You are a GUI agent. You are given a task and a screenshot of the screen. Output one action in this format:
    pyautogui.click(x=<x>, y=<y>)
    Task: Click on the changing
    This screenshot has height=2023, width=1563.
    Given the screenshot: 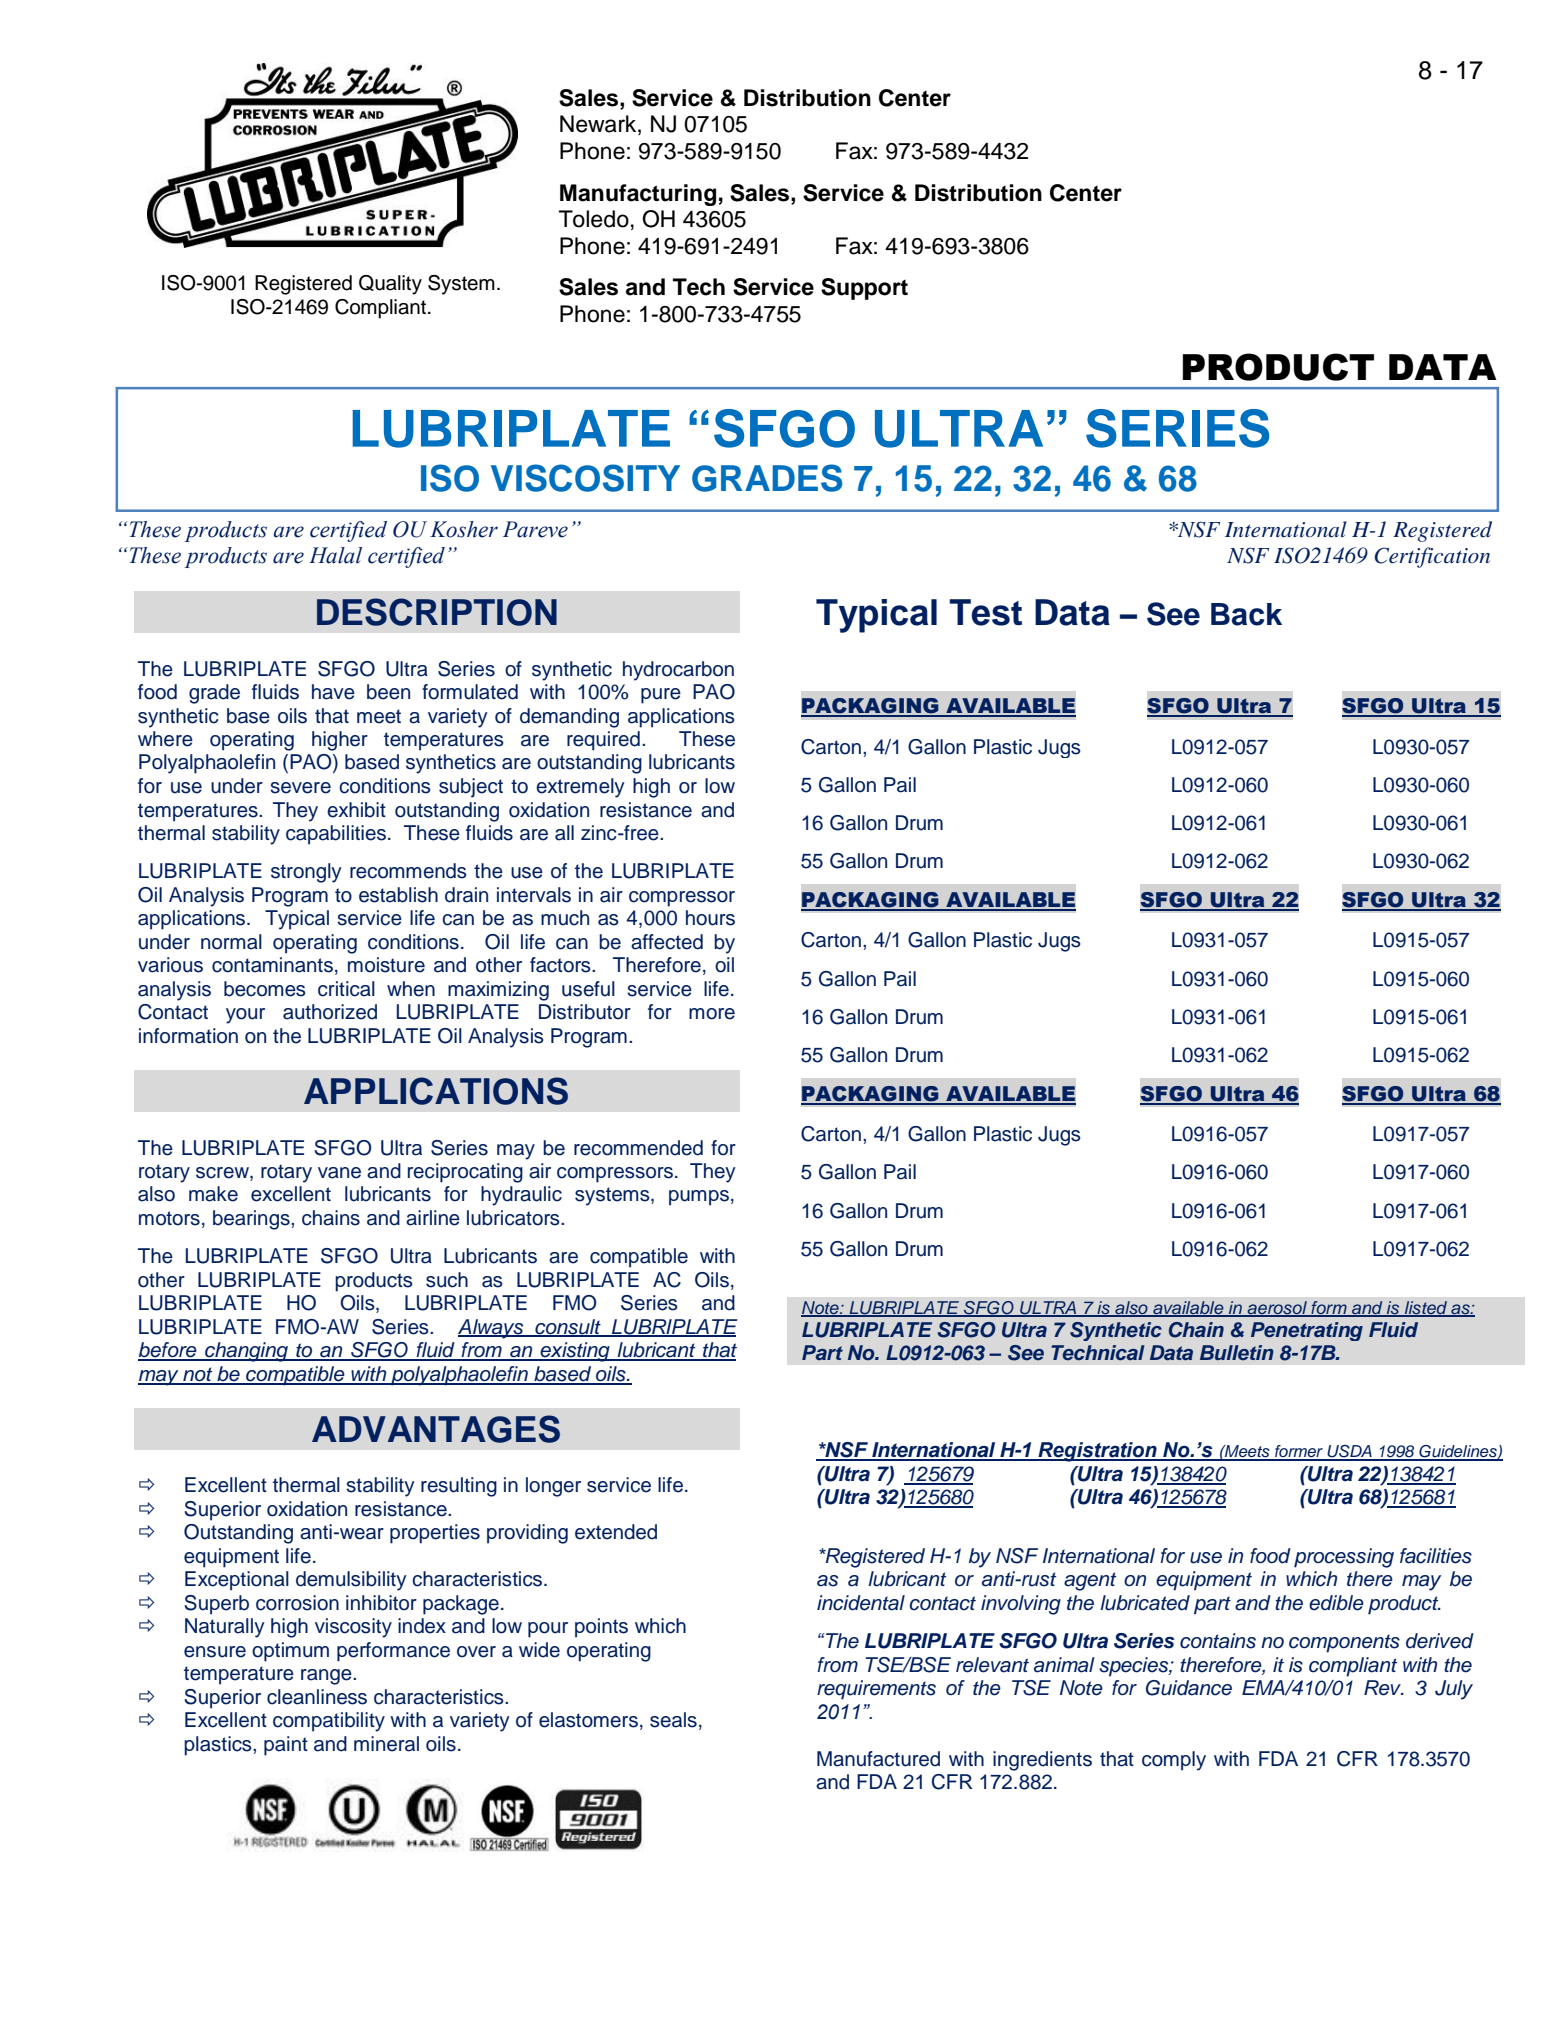 What is the action you would take?
    pyautogui.click(x=246, y=1352)
